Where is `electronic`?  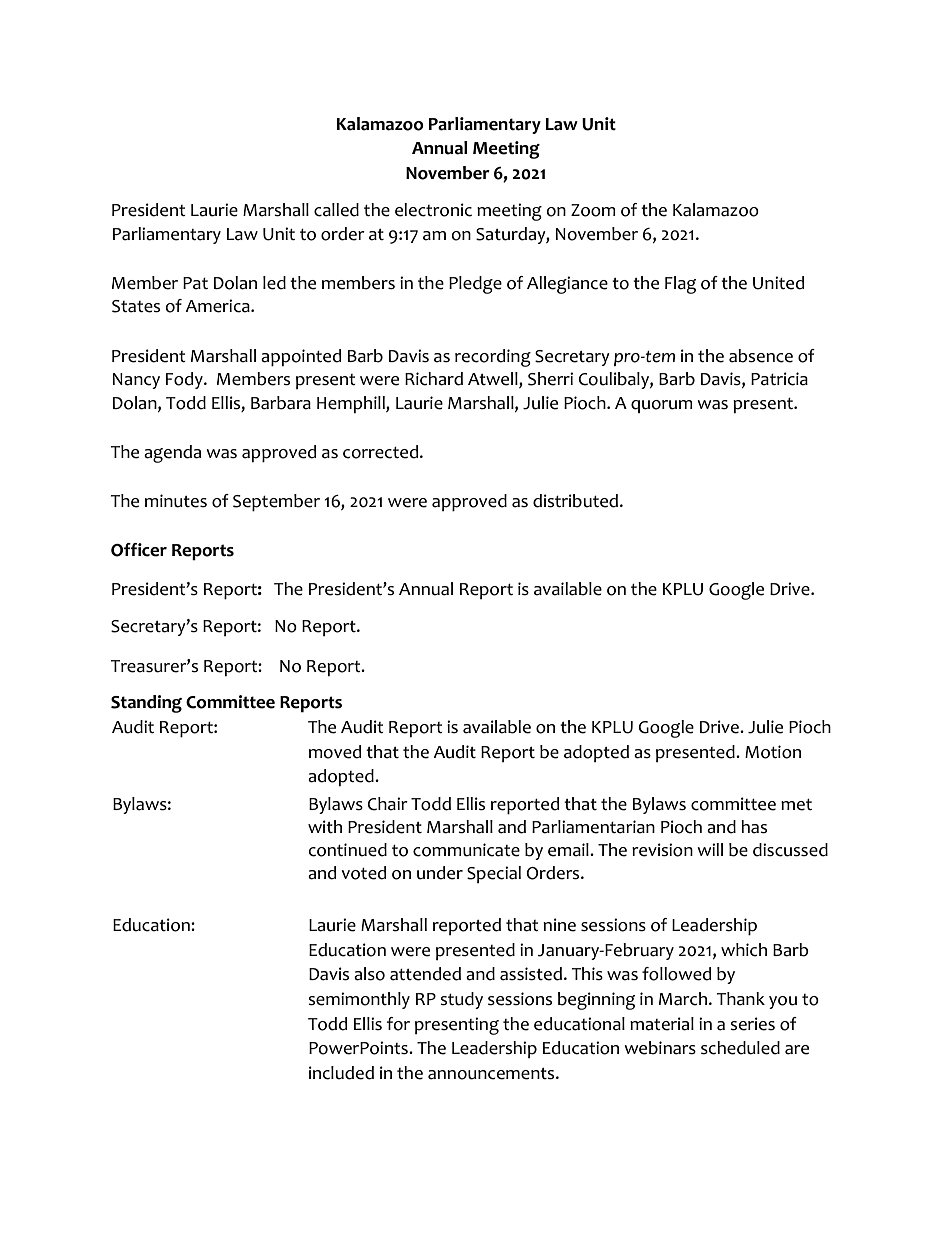
electronic is located at coordinates (433, 210).
